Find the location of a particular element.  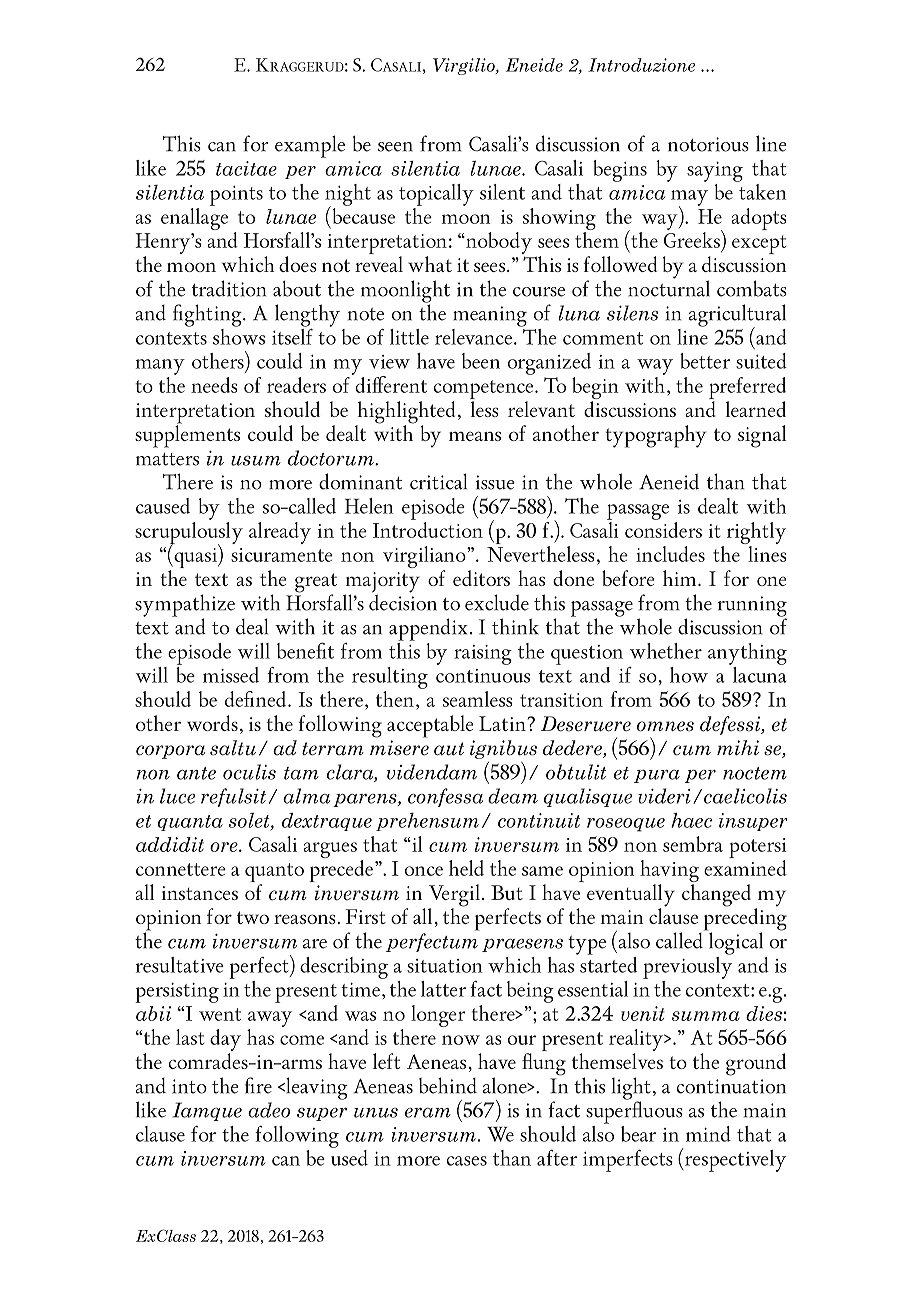

Virgilio is located at coordinates (465, 66).
